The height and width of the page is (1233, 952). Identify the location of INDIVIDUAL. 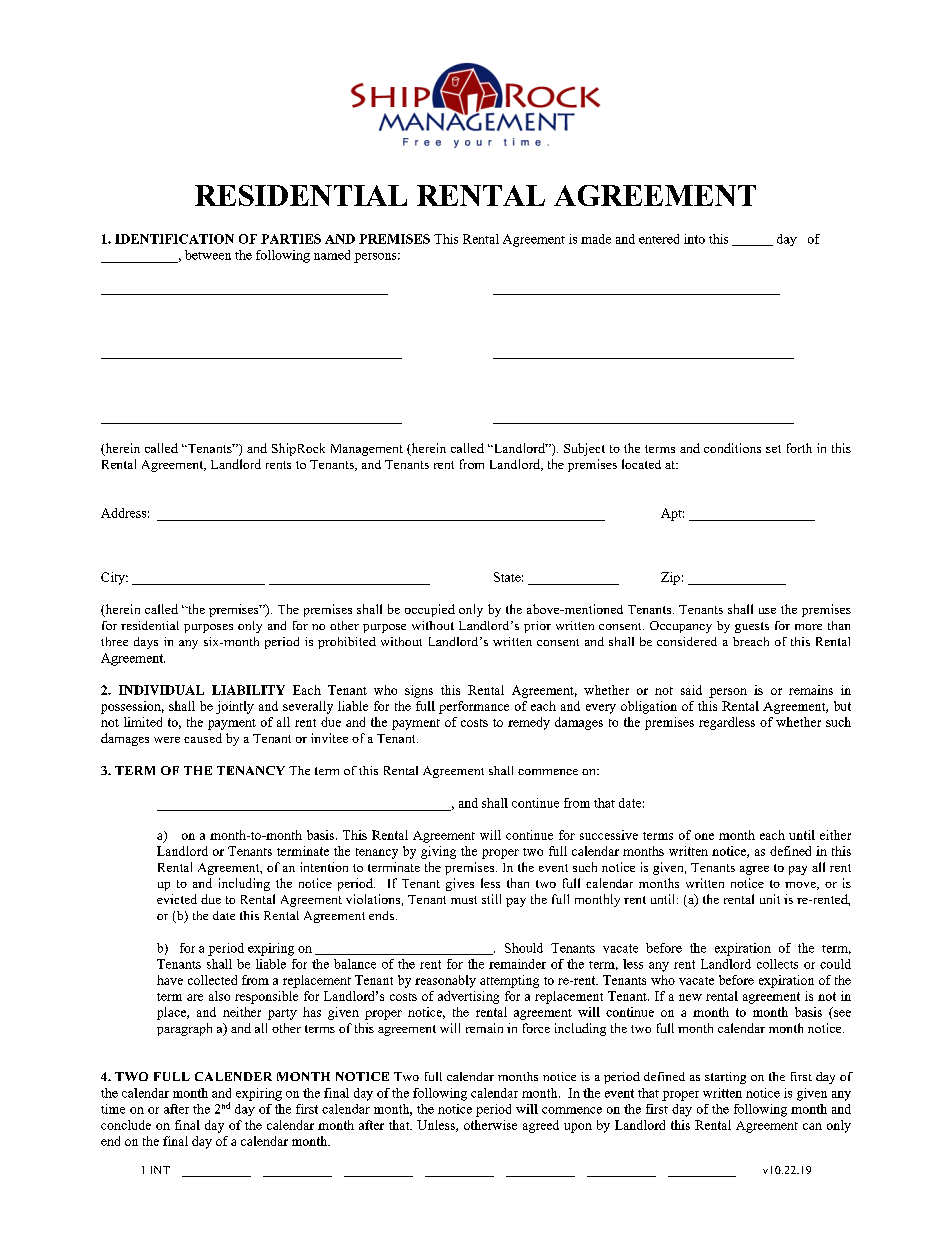
(161, 690).
